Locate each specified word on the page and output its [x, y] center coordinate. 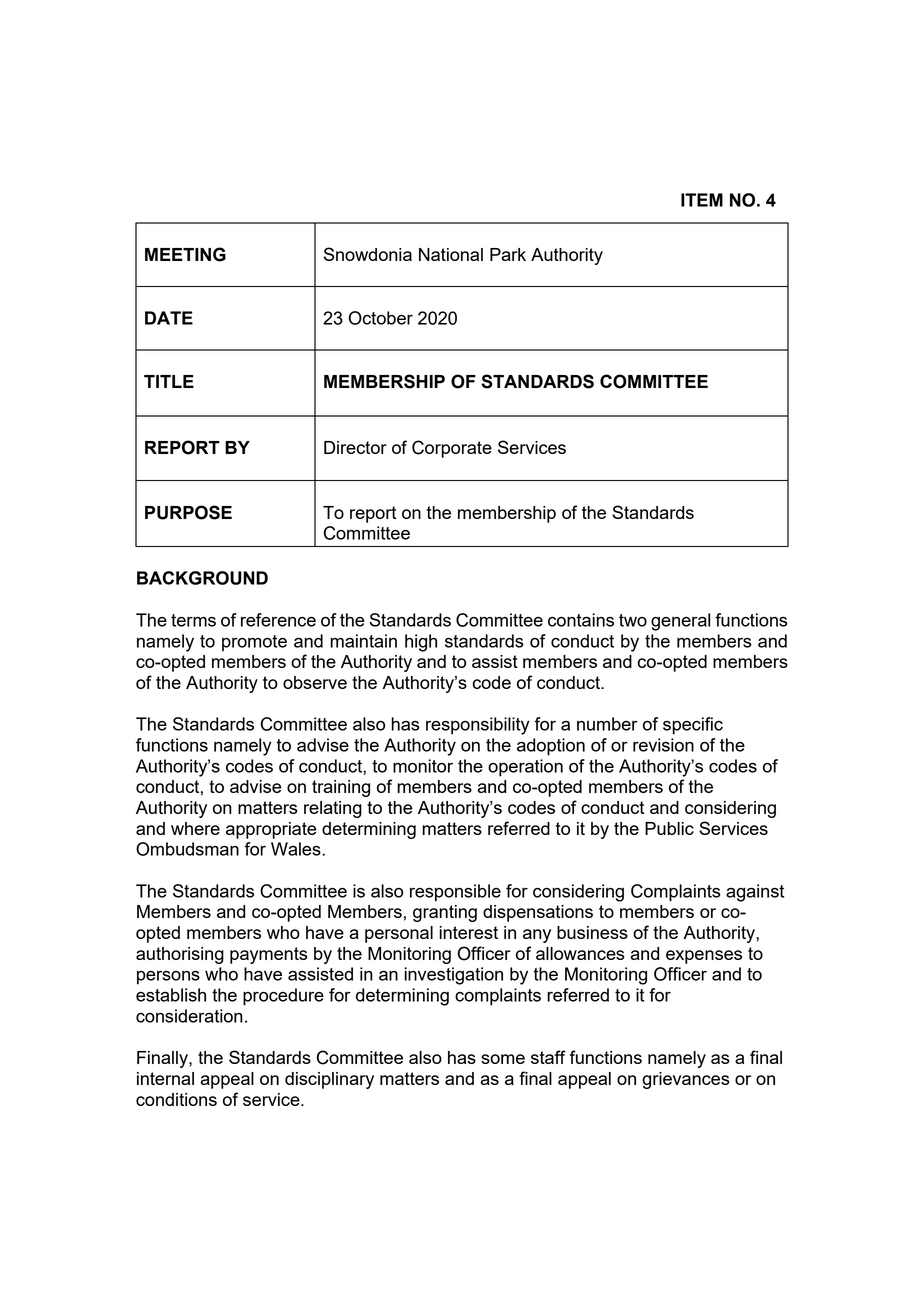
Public [669, 828]
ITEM [702, 200]
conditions [176, 1099]
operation [525, 768]
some [503, 1059]
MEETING [185, 254]
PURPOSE [188, 512]
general [680, 622]
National [451, 254]
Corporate [452, 449]
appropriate [271, 830]
